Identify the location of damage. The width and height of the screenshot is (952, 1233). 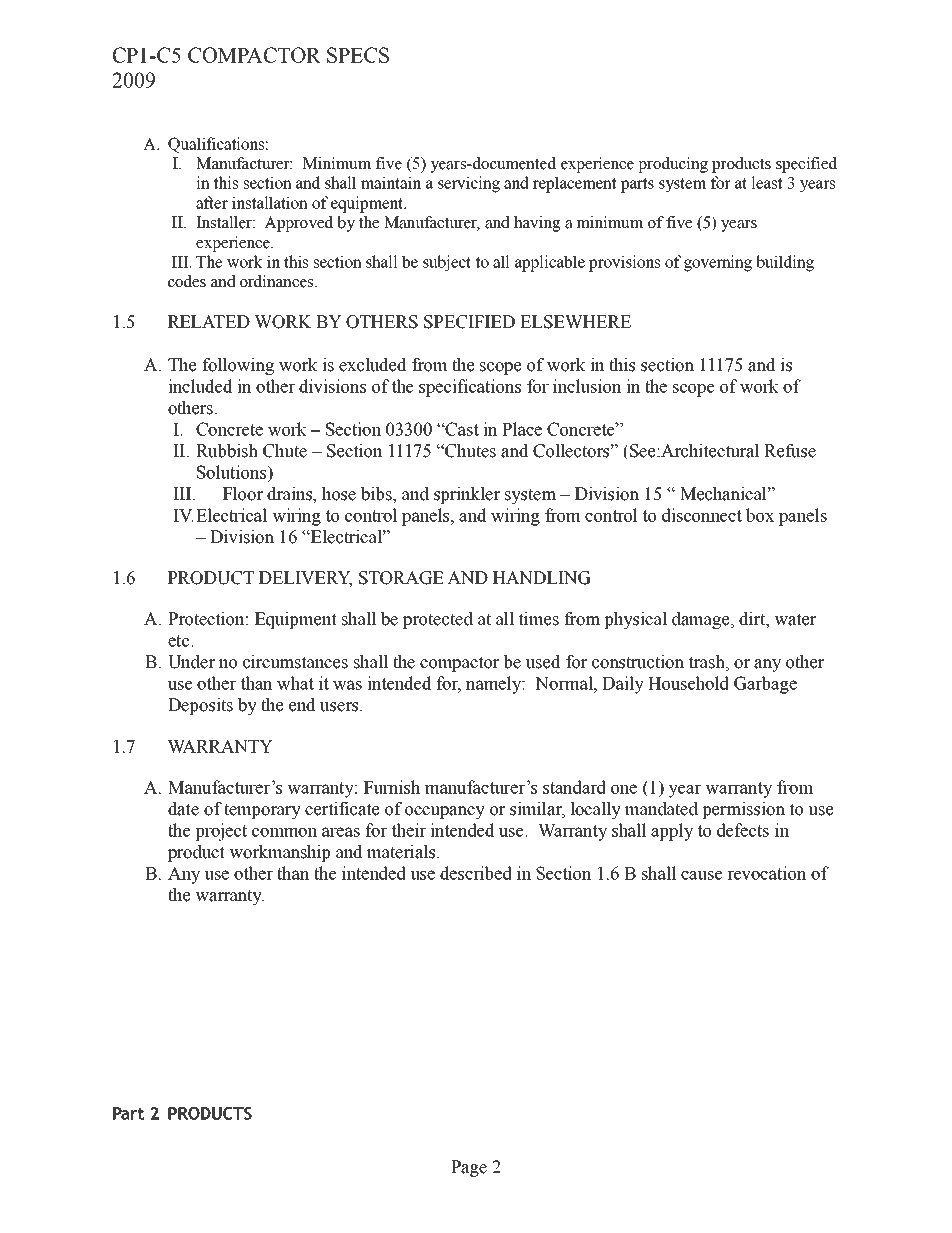
(702, 620).
